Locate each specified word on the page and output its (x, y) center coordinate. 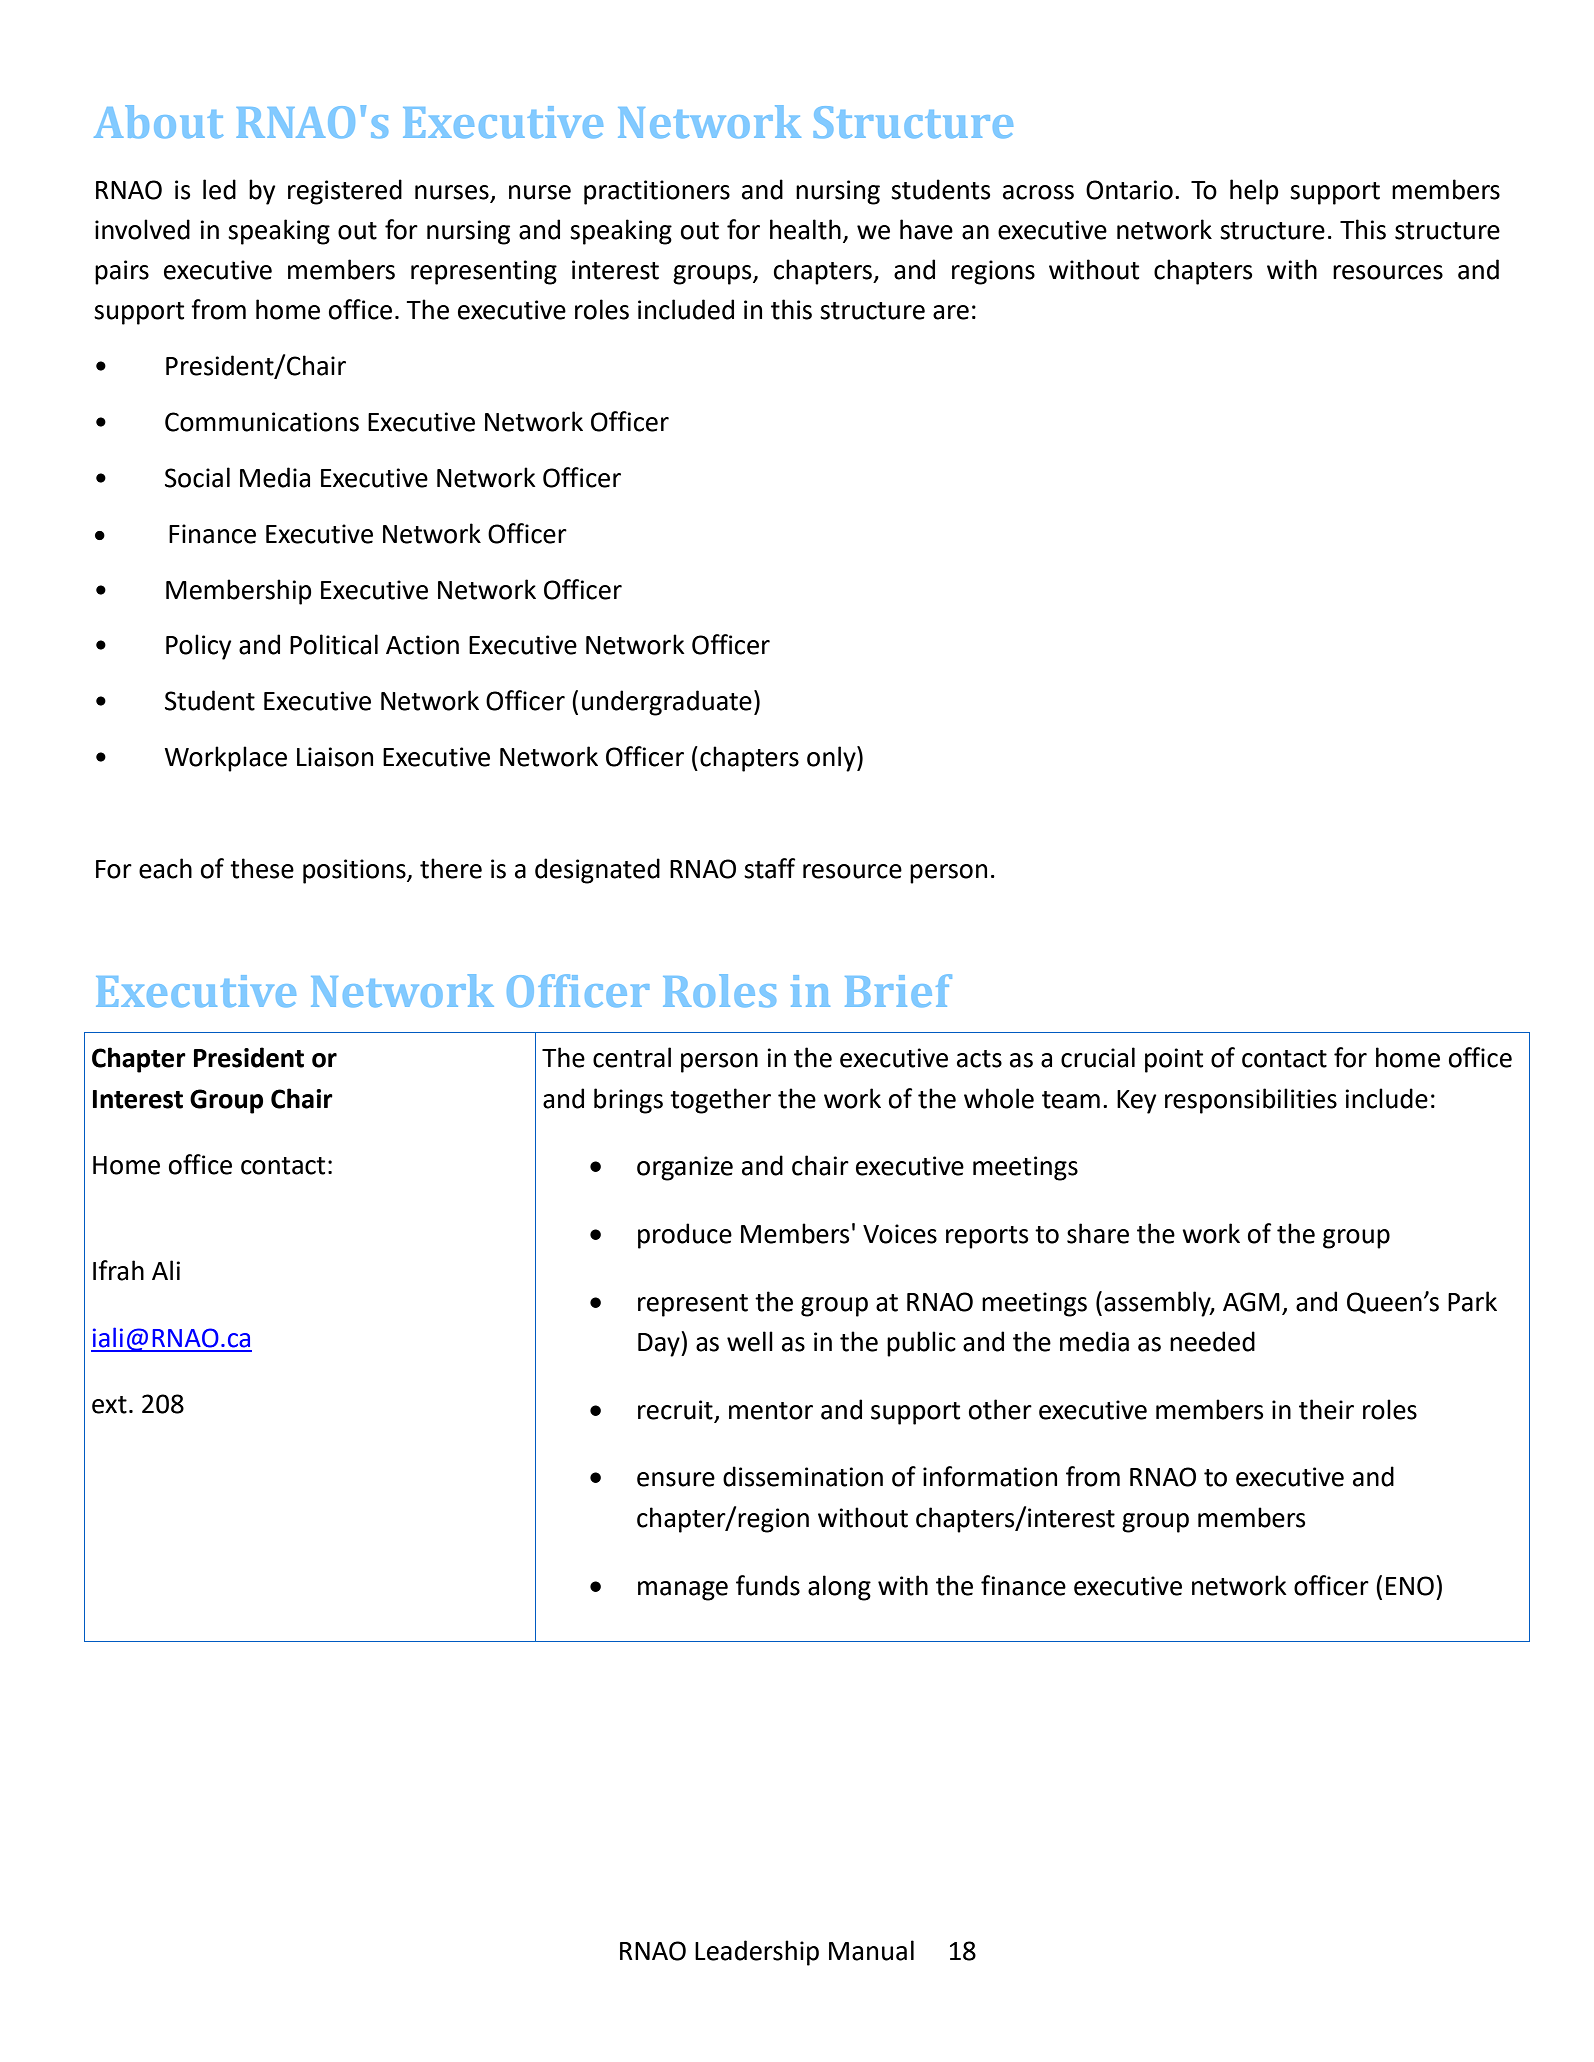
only (832, 759)
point (1174, 1060)
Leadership (757, 1953)
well (750, 1341)
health (805, 229)
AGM (1251, 1302)
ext (109, 1405)
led (219, 189)
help (1254, 192)
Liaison (335, 757)
